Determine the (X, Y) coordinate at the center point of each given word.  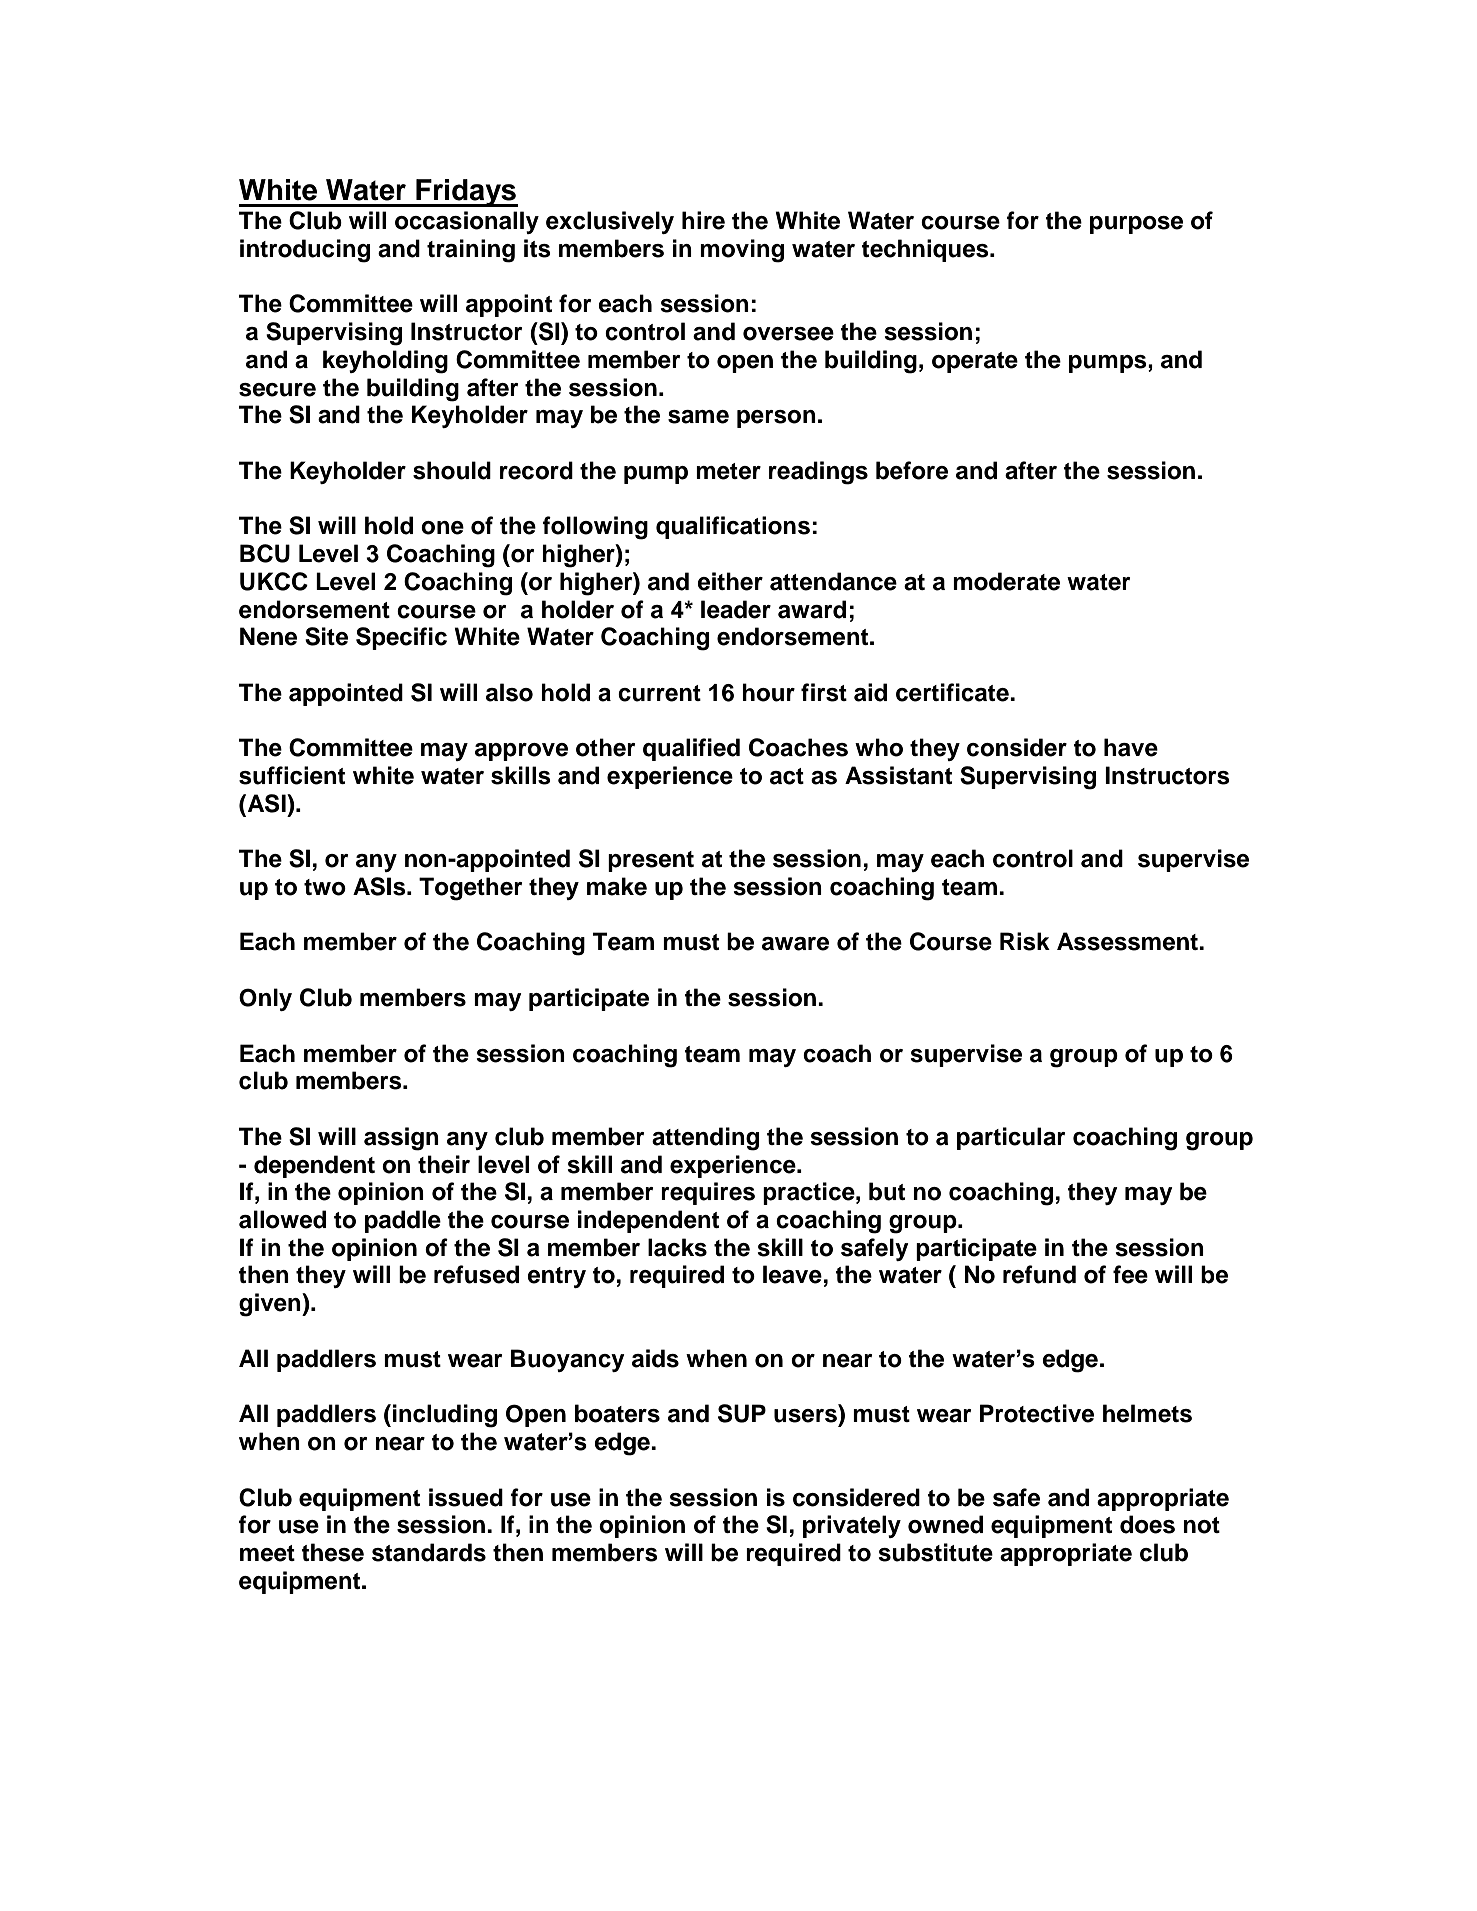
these (332, 1552)
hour (768, 692)
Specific (401, 638)
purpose (1136, 225)
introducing (305, 251)
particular (1011, 1138)
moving (742, 251)
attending (705, 1139)
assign (401, 1139)
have (1131, 747)
